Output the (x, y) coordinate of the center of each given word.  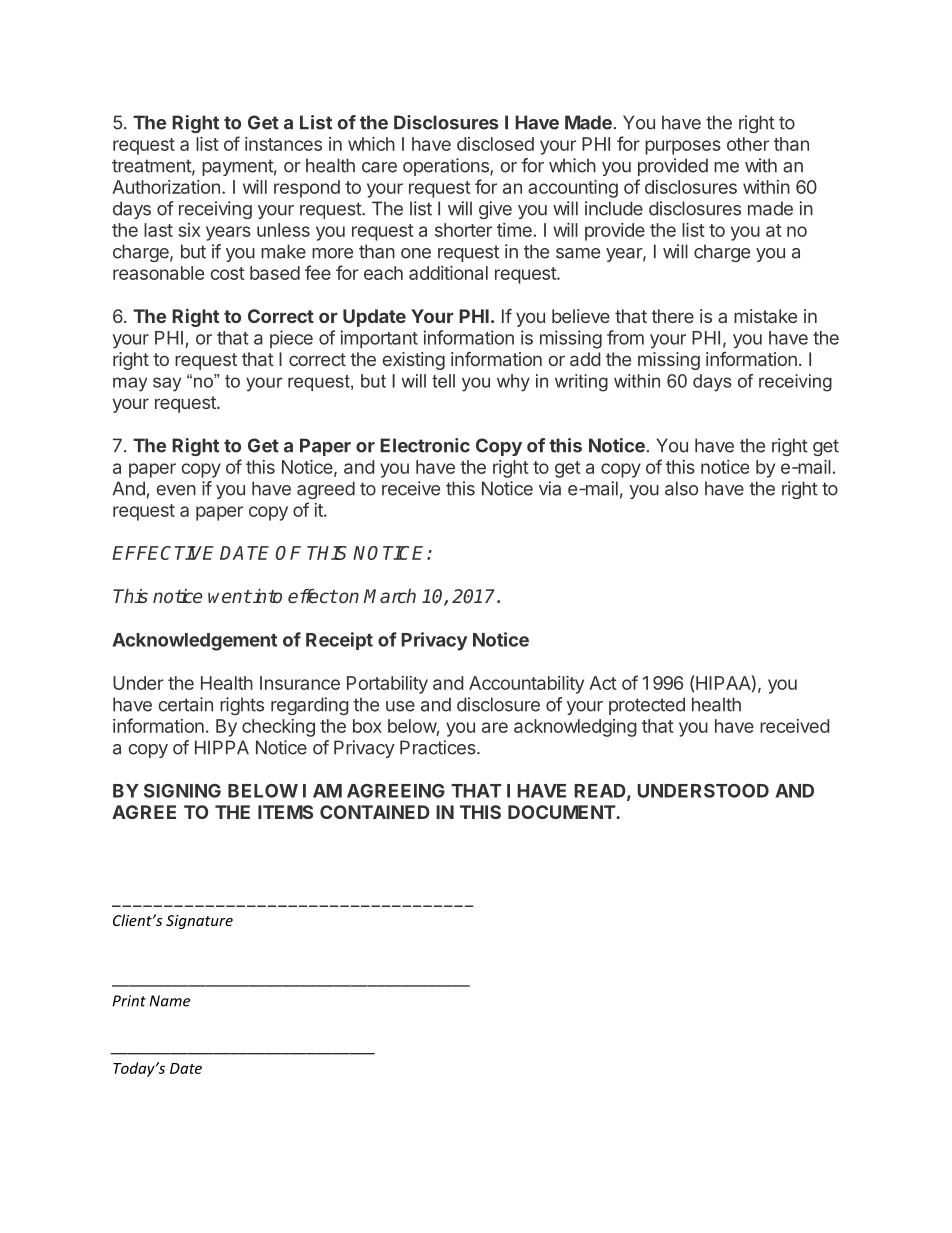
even (176, 490)
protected (647, 706)
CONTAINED (375, 812)
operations (447, 167)
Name (169, 1001)
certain (185, 704)
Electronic (425, 445)
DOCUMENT (562, 812)
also (681, 488)
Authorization (166, 187)
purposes (683, 147)
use (400, 706)
